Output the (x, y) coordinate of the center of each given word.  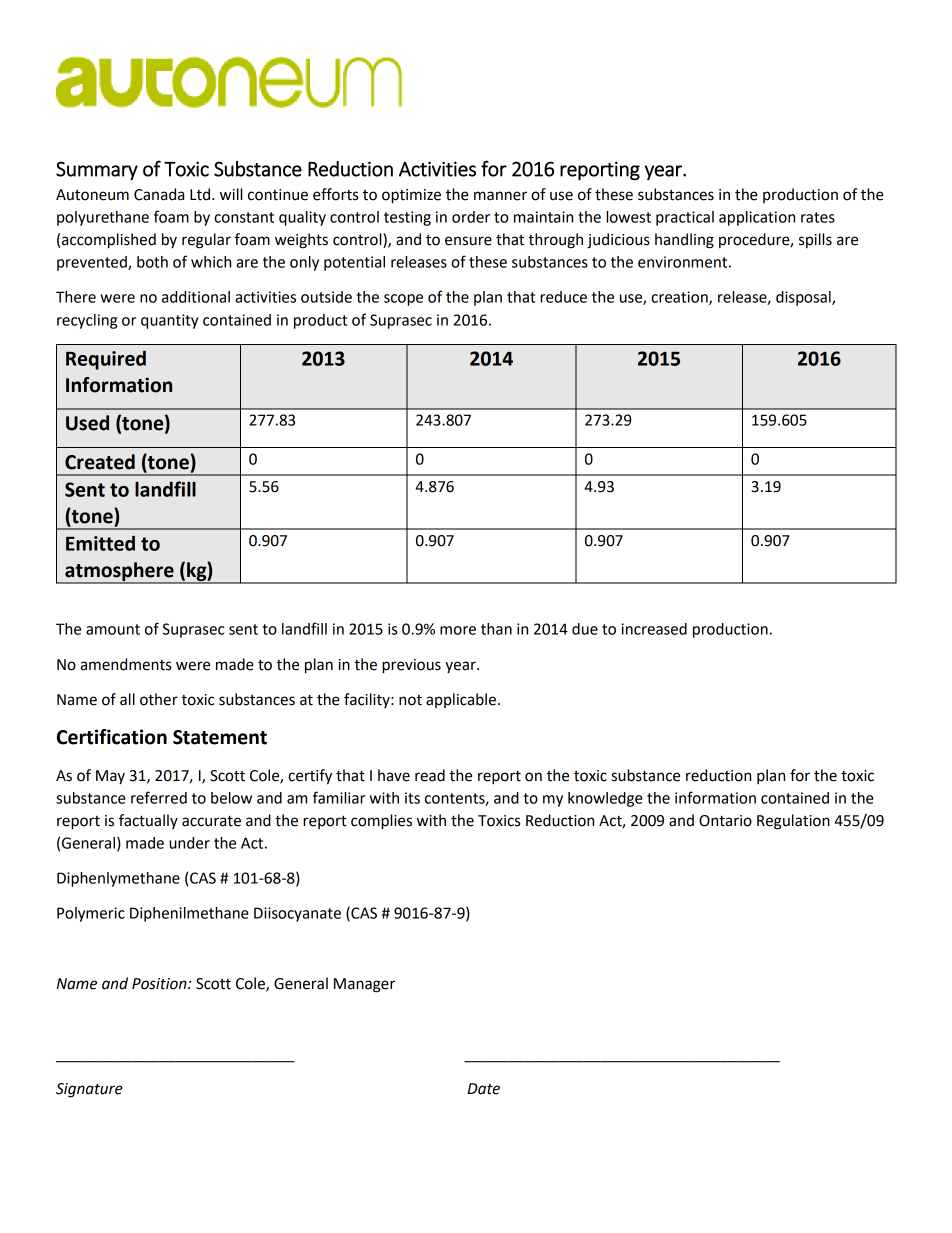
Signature (89, 1090)
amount (113, 629)
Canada (159, 194)
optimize (411, 196)
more (458, 630)
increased (654, 629)
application (757, 218)
